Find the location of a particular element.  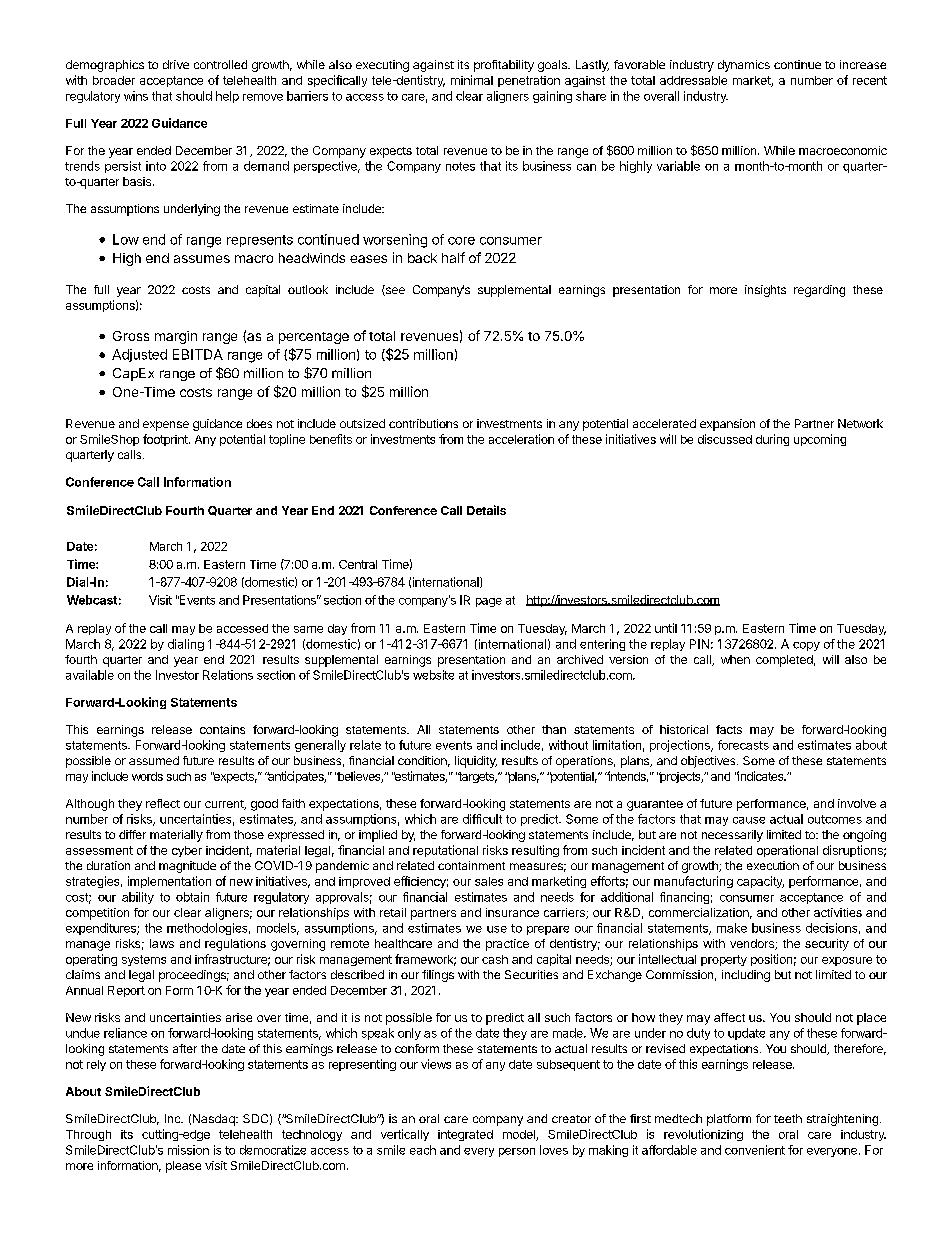

dynamics is located at coordinates (744, 66).
